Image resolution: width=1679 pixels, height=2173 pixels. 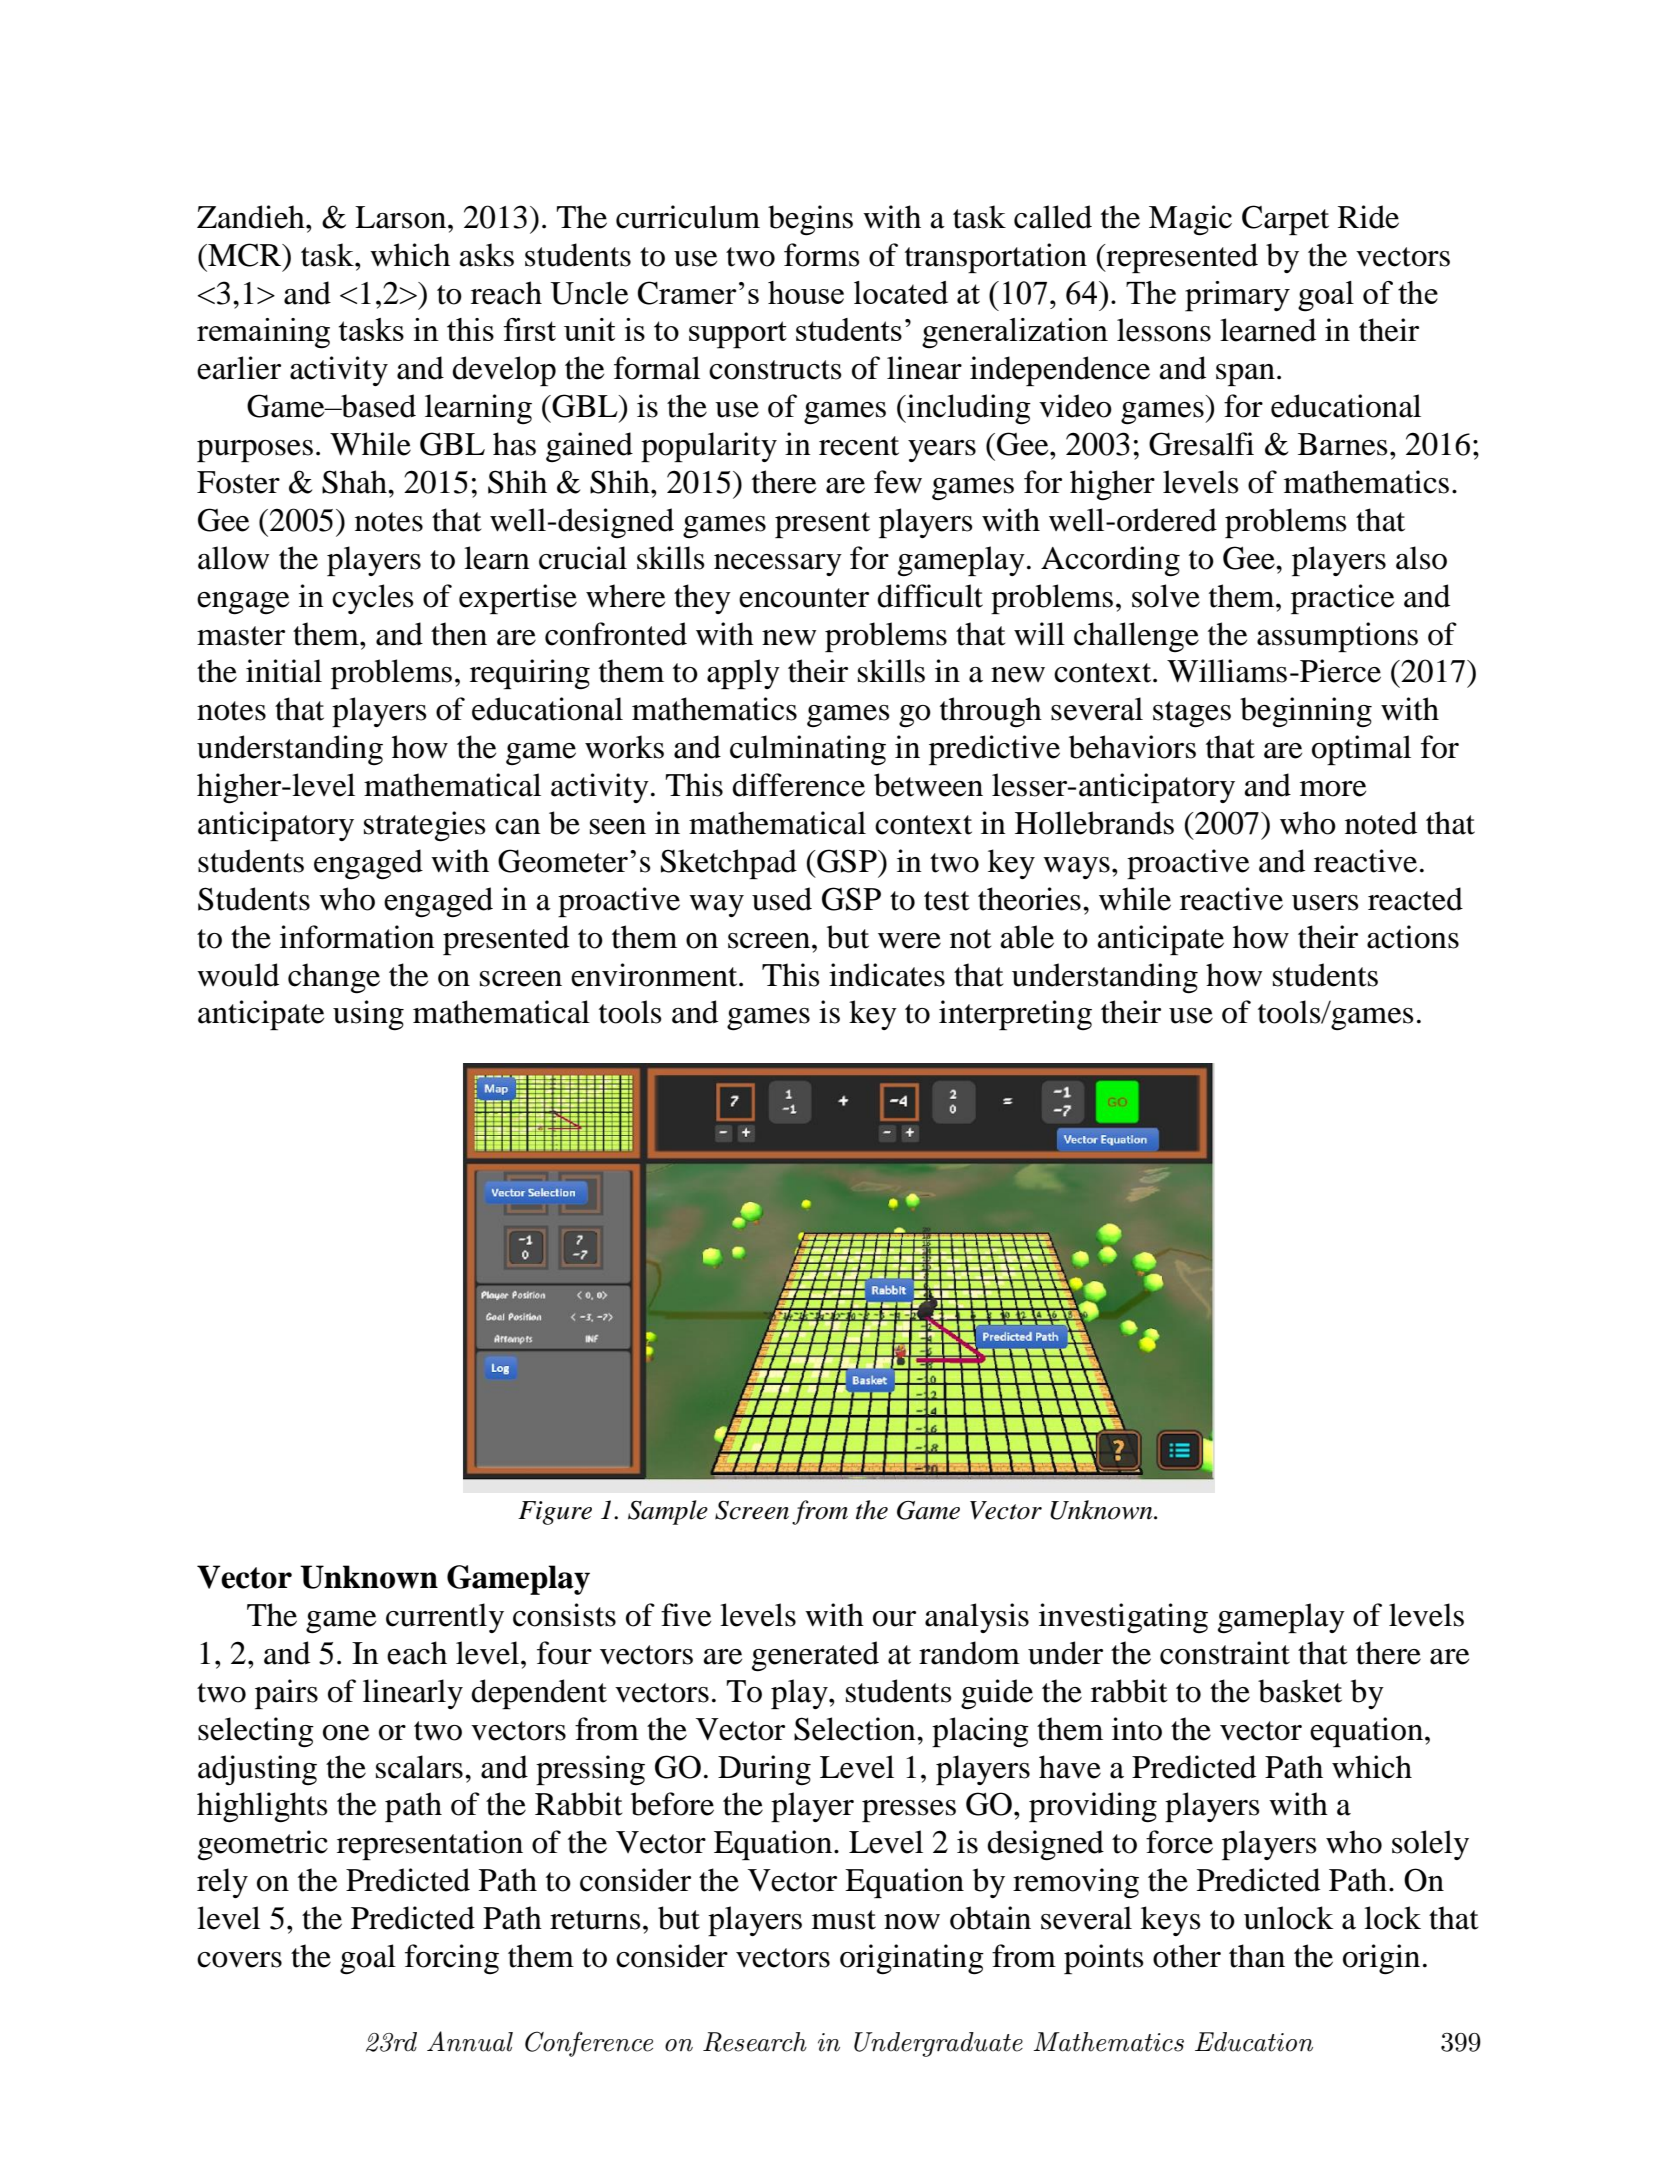 What do you see at coordinates (815, 1656) in the page?
I see `generated` at bounding box center [815, 1656].
